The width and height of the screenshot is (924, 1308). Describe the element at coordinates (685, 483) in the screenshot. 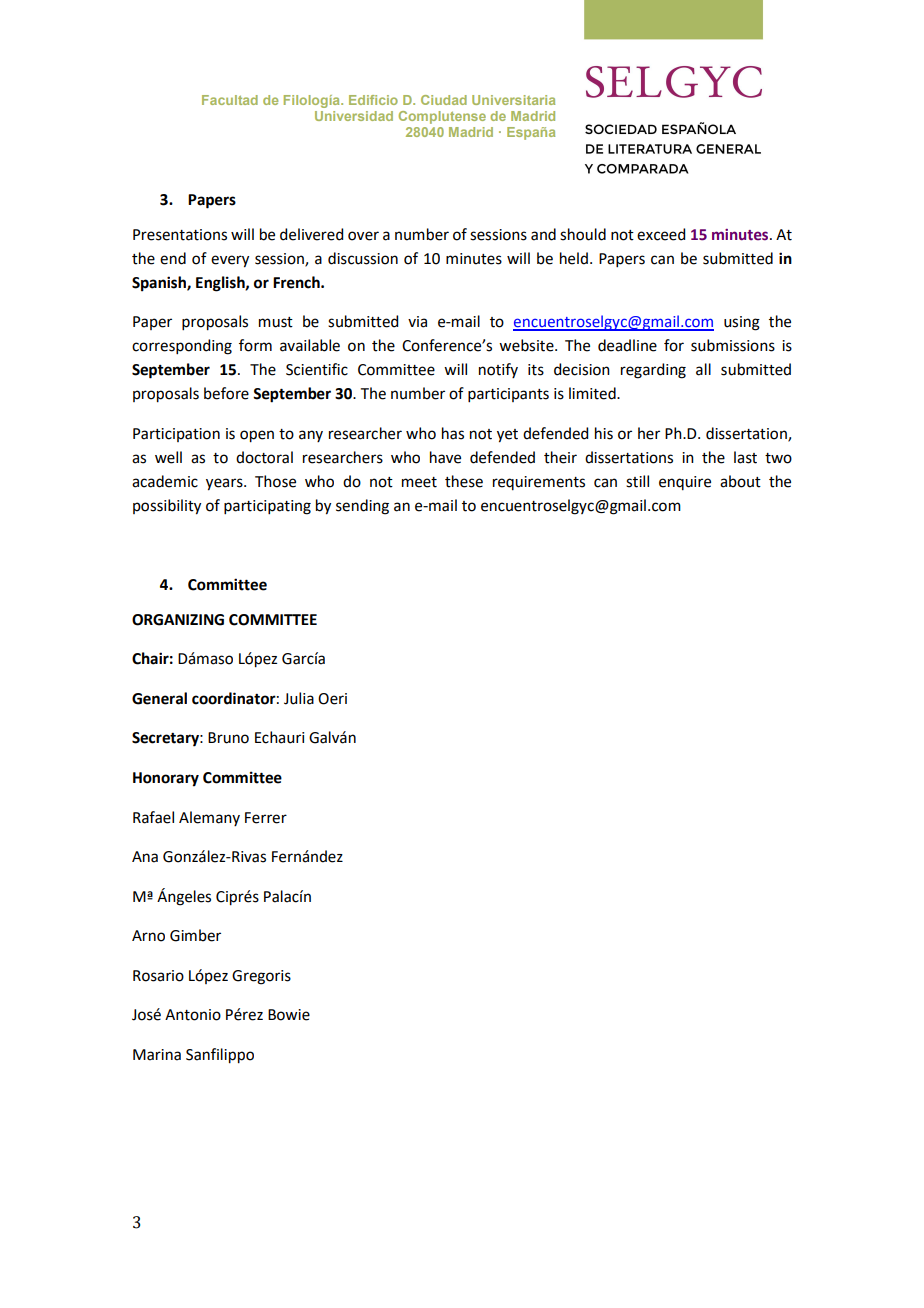

I see `enquire` at that location.
